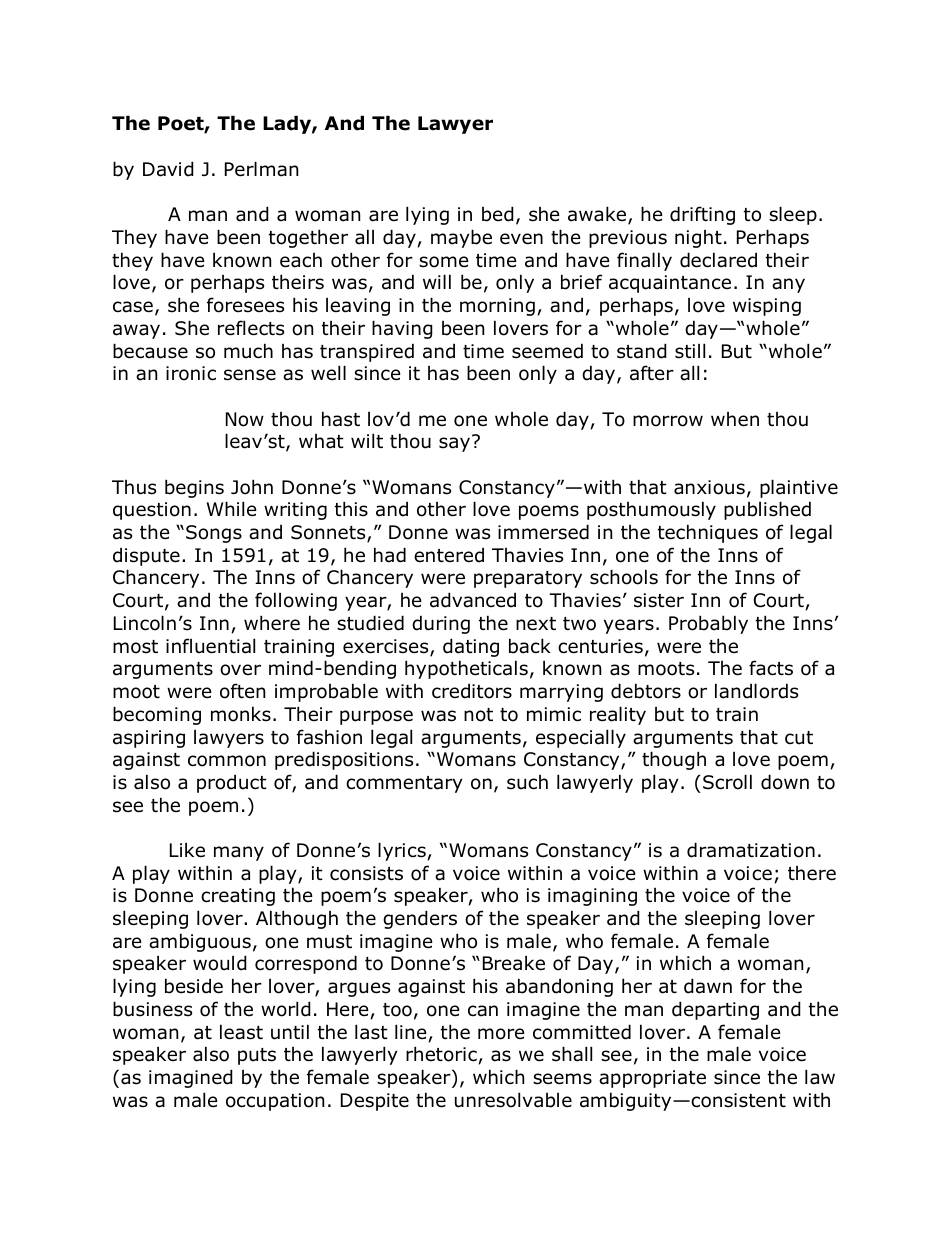 The image size is (952, 1233). Describe the element at coordinates (257, 1056) in the image. I see `puts` at that location.
